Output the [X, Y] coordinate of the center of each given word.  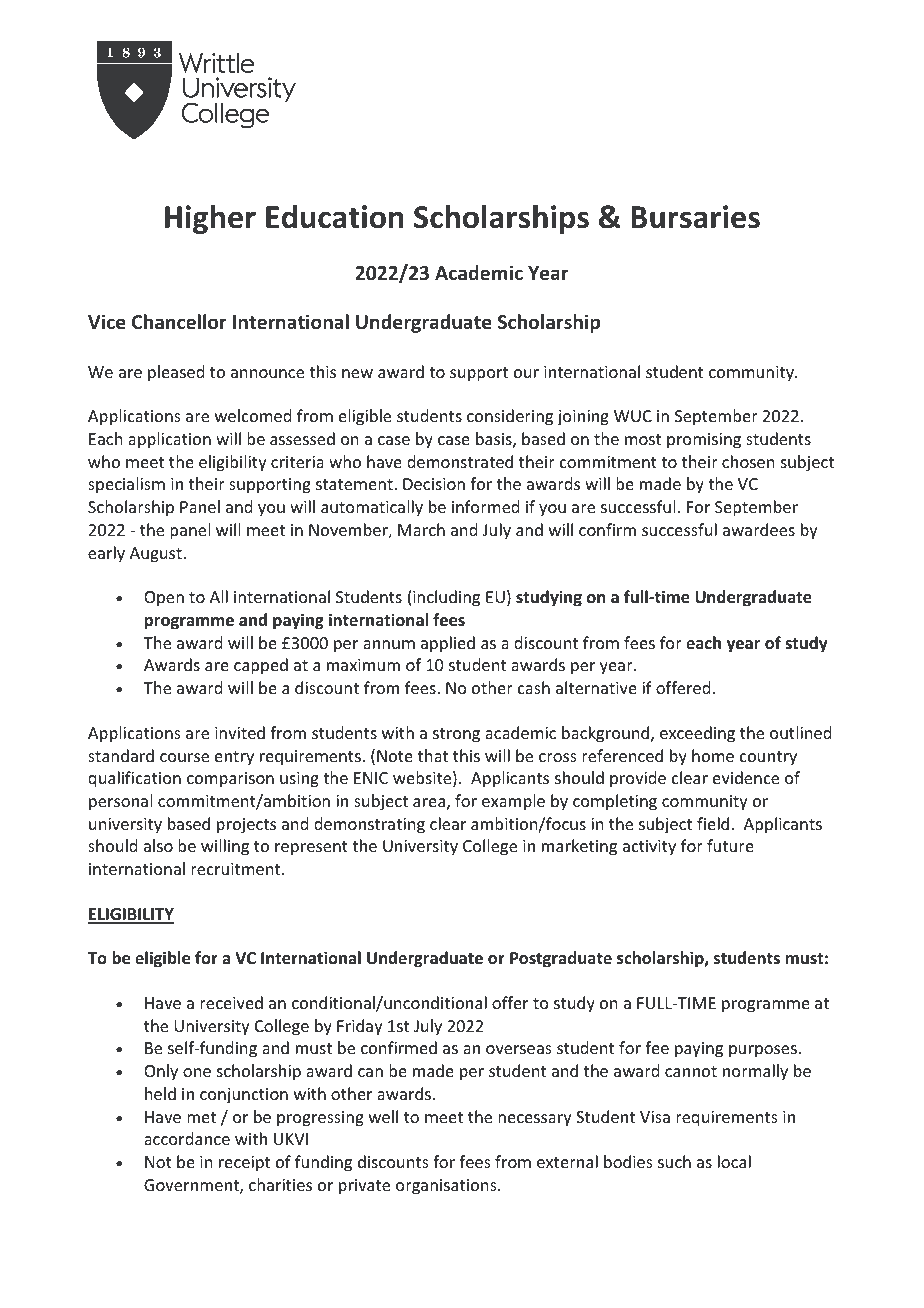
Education [335, 217]
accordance [187, 1138]
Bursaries [695, 217]
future [730, 845]
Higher [210, 219]
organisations [447, 1187]
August [157, 555]
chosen [748, 461]
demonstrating [369, 825]
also [158, 845]
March [421, 529]
